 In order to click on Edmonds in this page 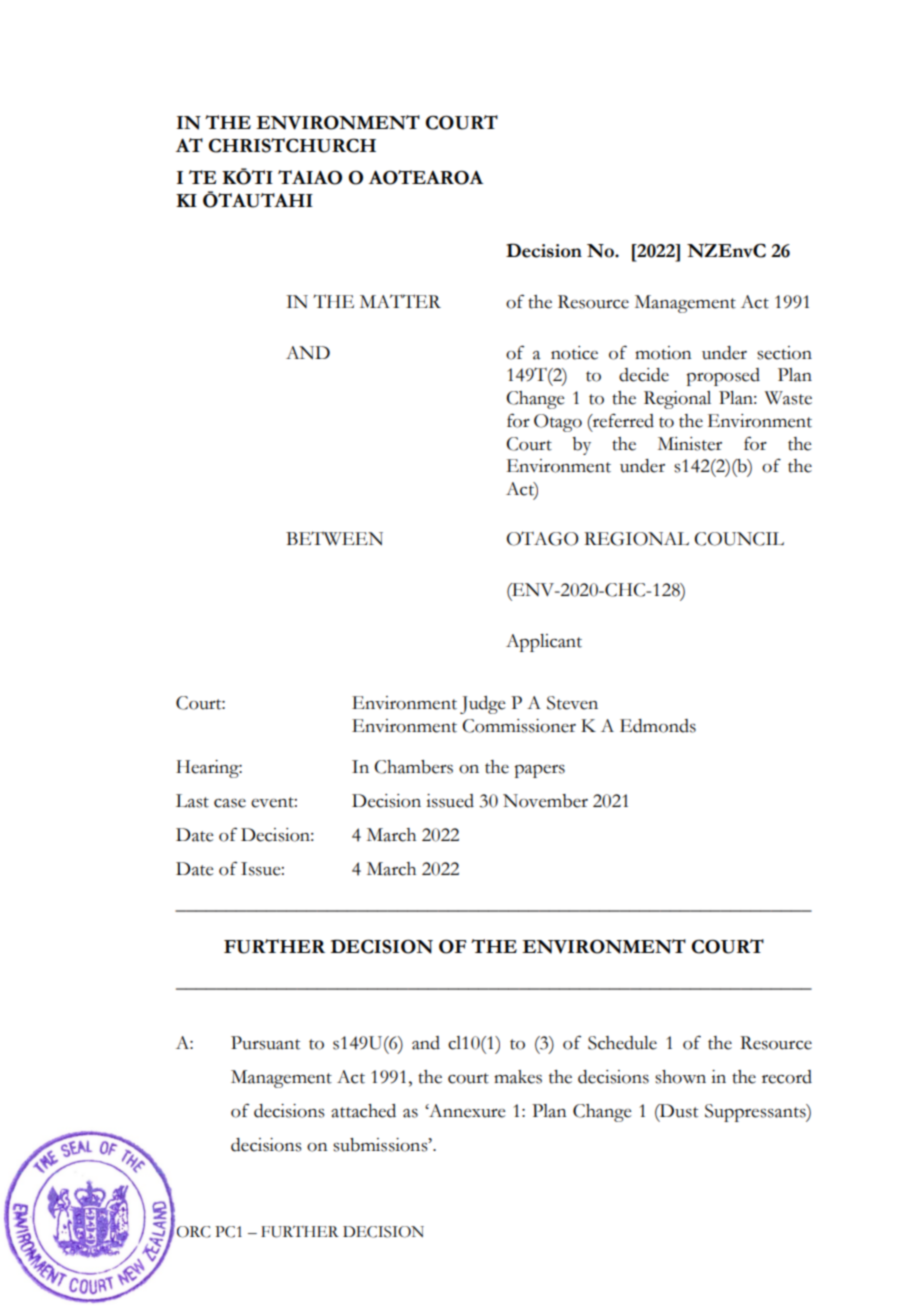, I will do `click(658, 726)`.
